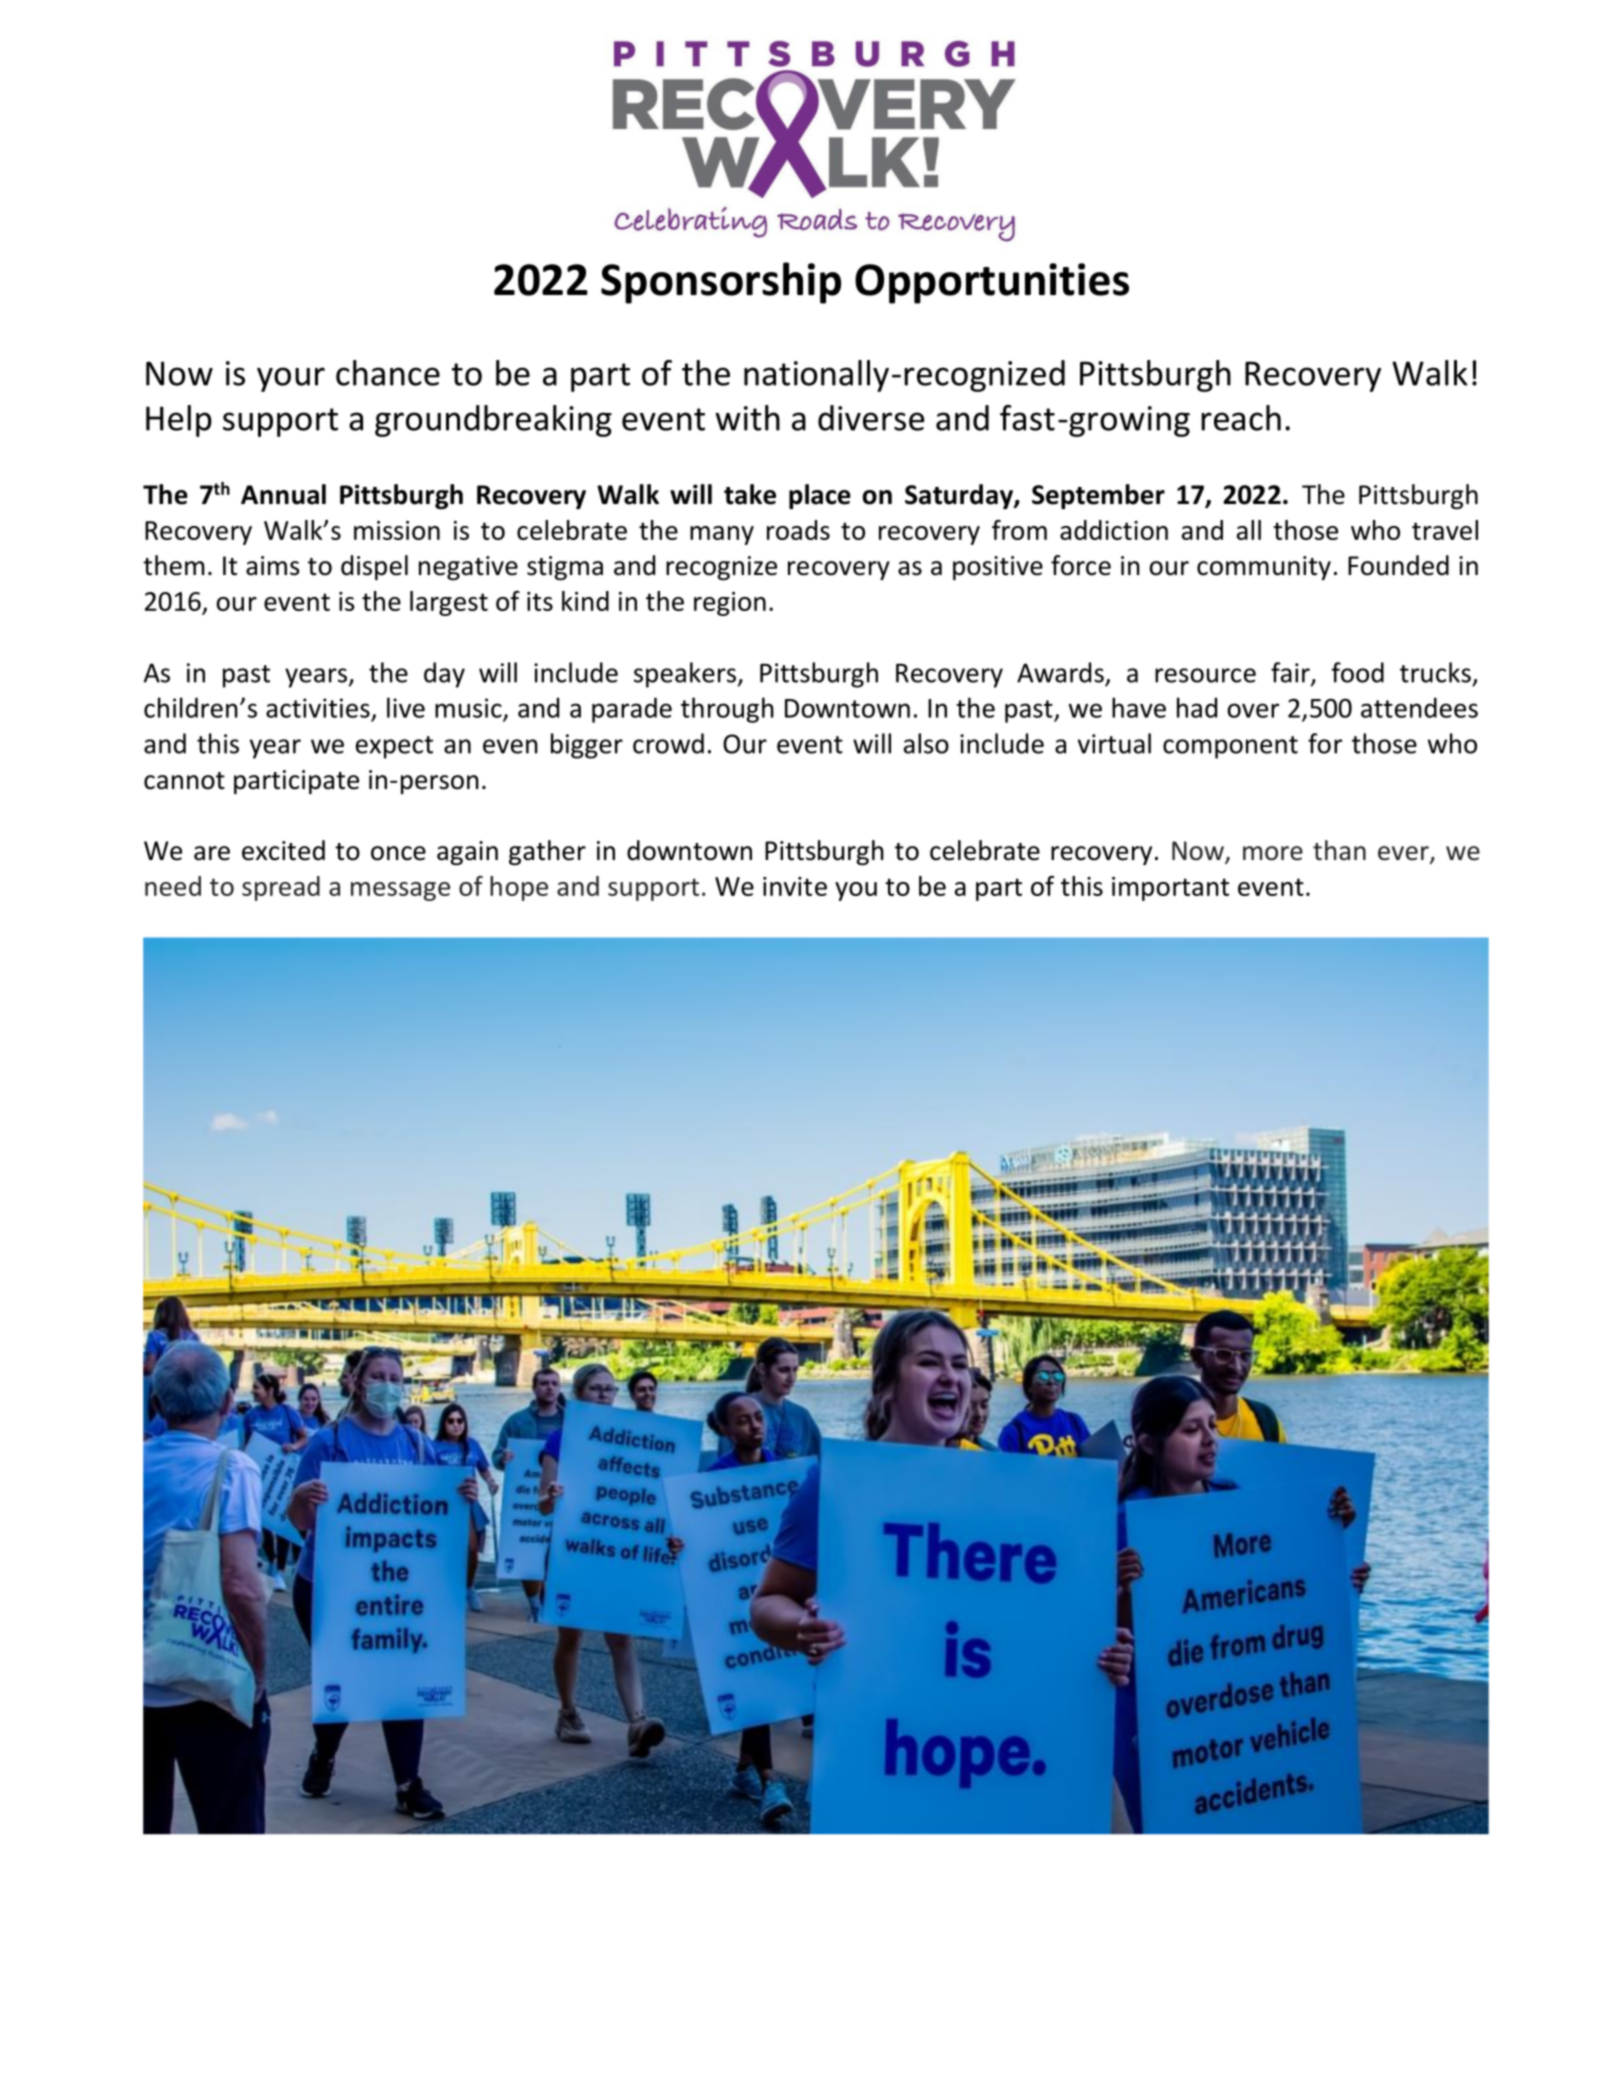 This screenshot has height=2100, width=1623. What do you see at coordinates (388, 373) in the screenshot?
I see `chance` at bounding box center [388, 373].
